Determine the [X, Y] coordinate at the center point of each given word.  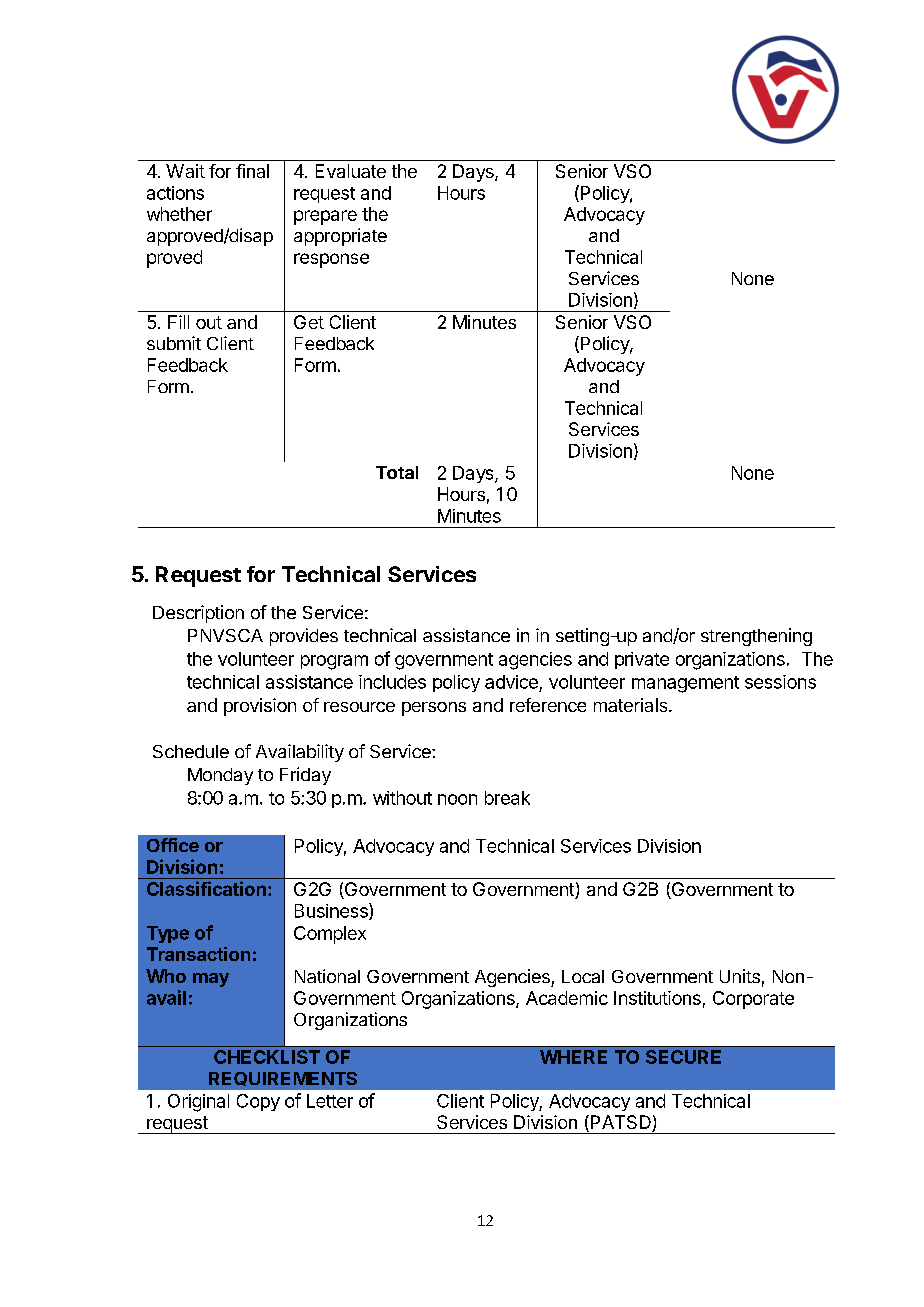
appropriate [340, 237]
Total [397, 472]
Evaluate [351, 171]
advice [511, 682]
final [252, 171]
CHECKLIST [267, 1057]
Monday [220, 776]
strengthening [756, 637]
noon [457, 799]
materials [632, 705]
